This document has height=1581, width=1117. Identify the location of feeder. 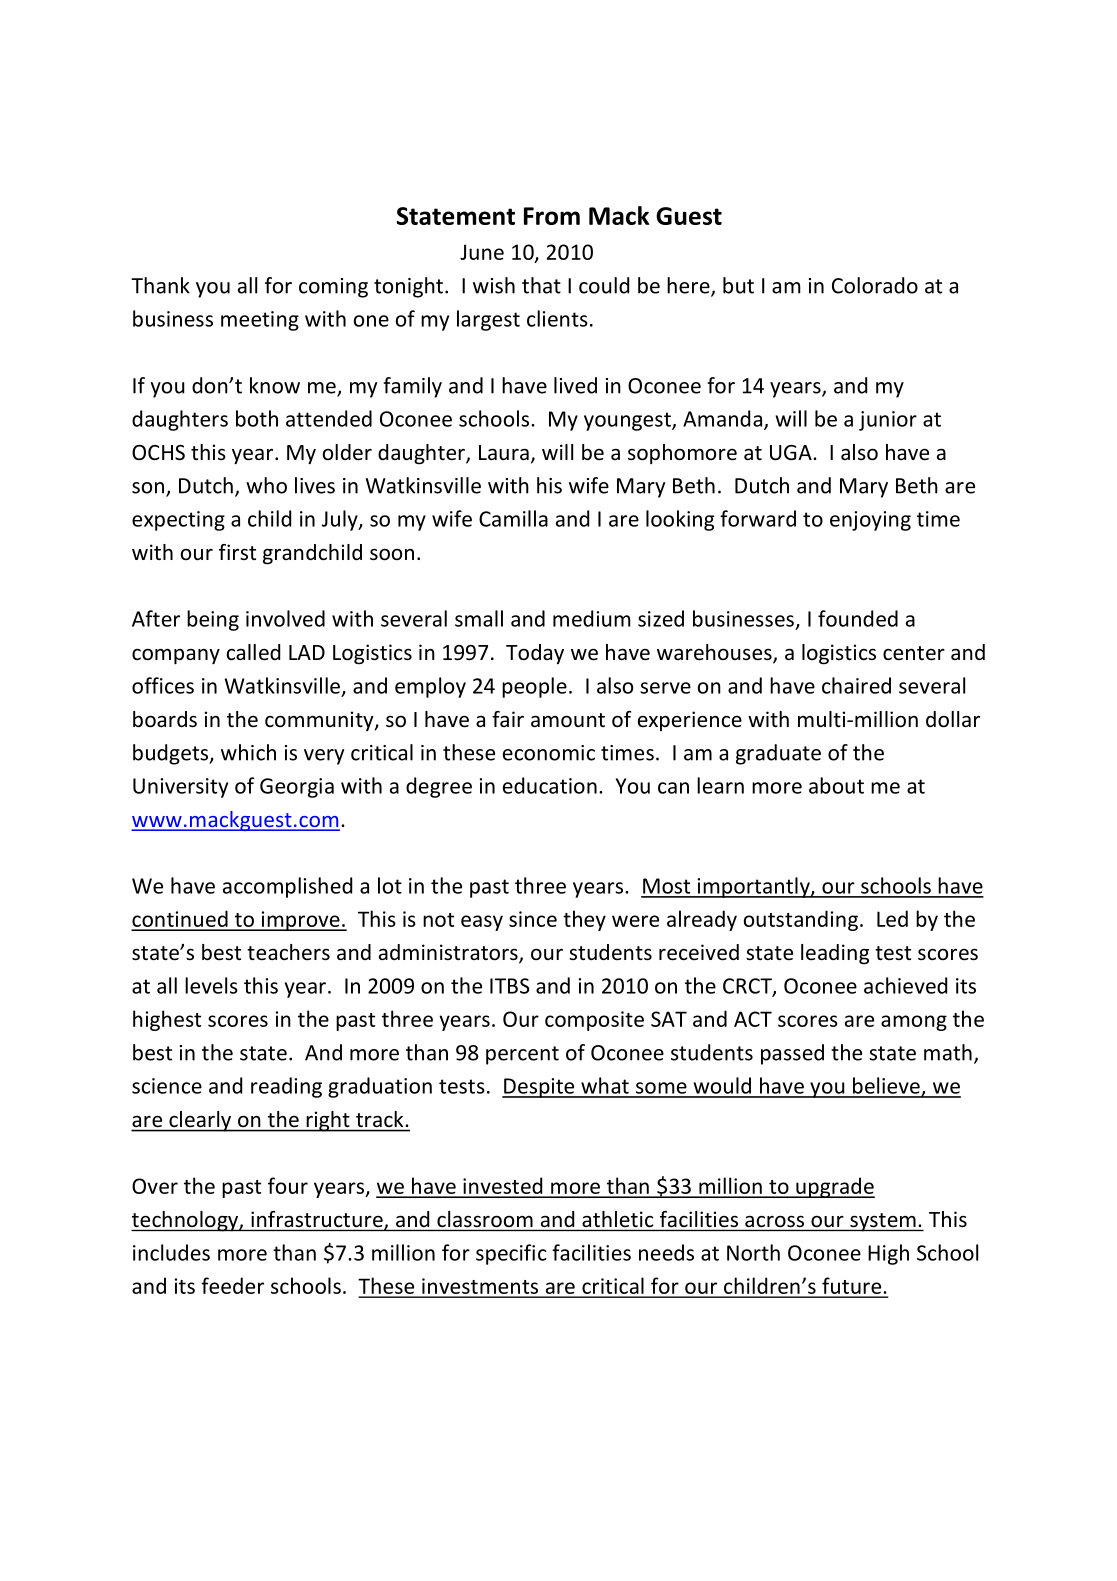
(232, 1285).
